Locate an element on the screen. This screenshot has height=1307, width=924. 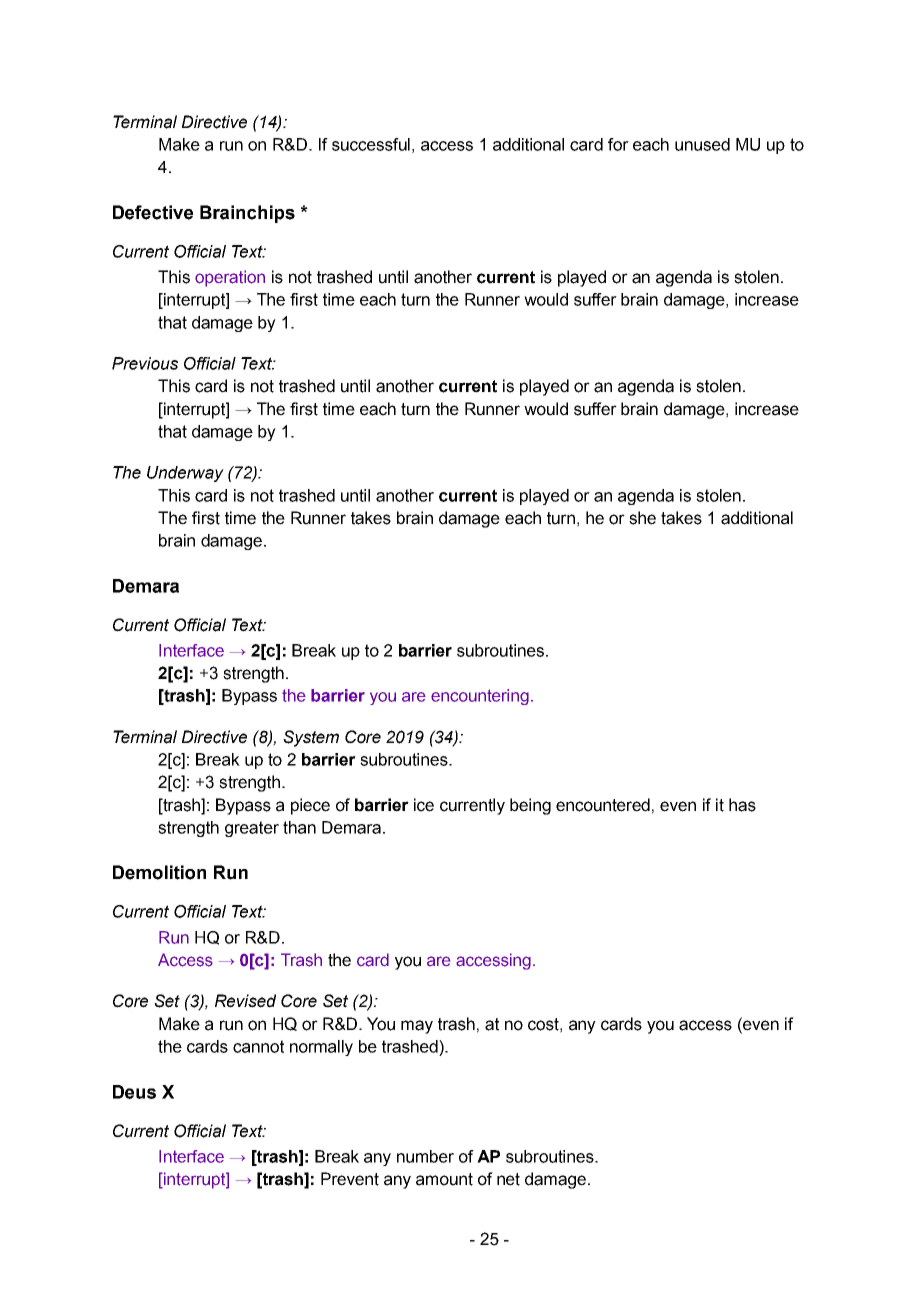
encountered is located at coordinates (603, 805).
